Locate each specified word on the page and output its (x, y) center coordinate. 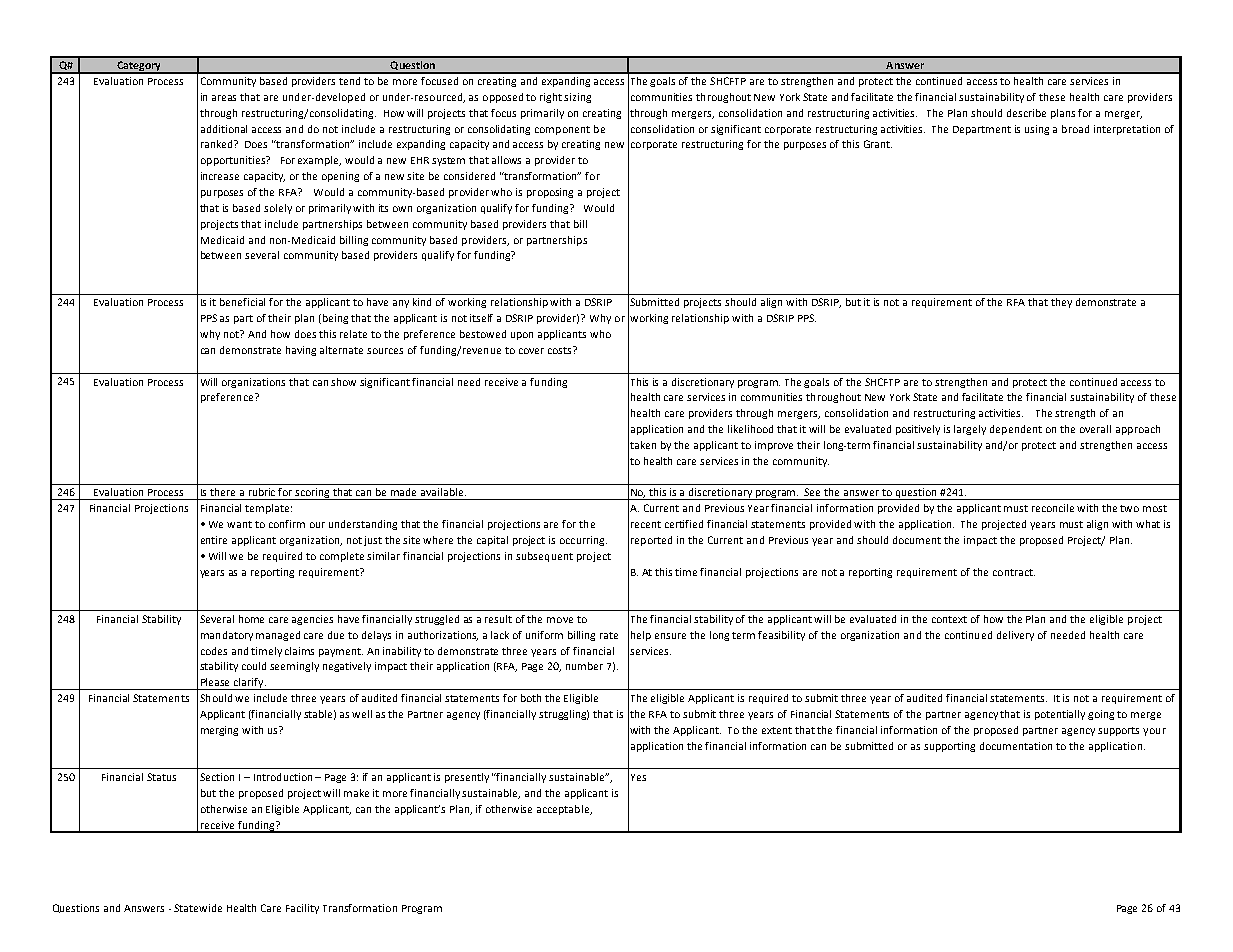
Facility (302, 909)
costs (561, 350)
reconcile (1053, 508)
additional (224, 129)
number (584, 666)
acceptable (564, 810)
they (1061, 303)
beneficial (242, 302)
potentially (1060, 715)
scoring (313, 494)
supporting (949, 747)
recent (646, 524)
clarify (249, 684)
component (562, 130)
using (1037, 130)
